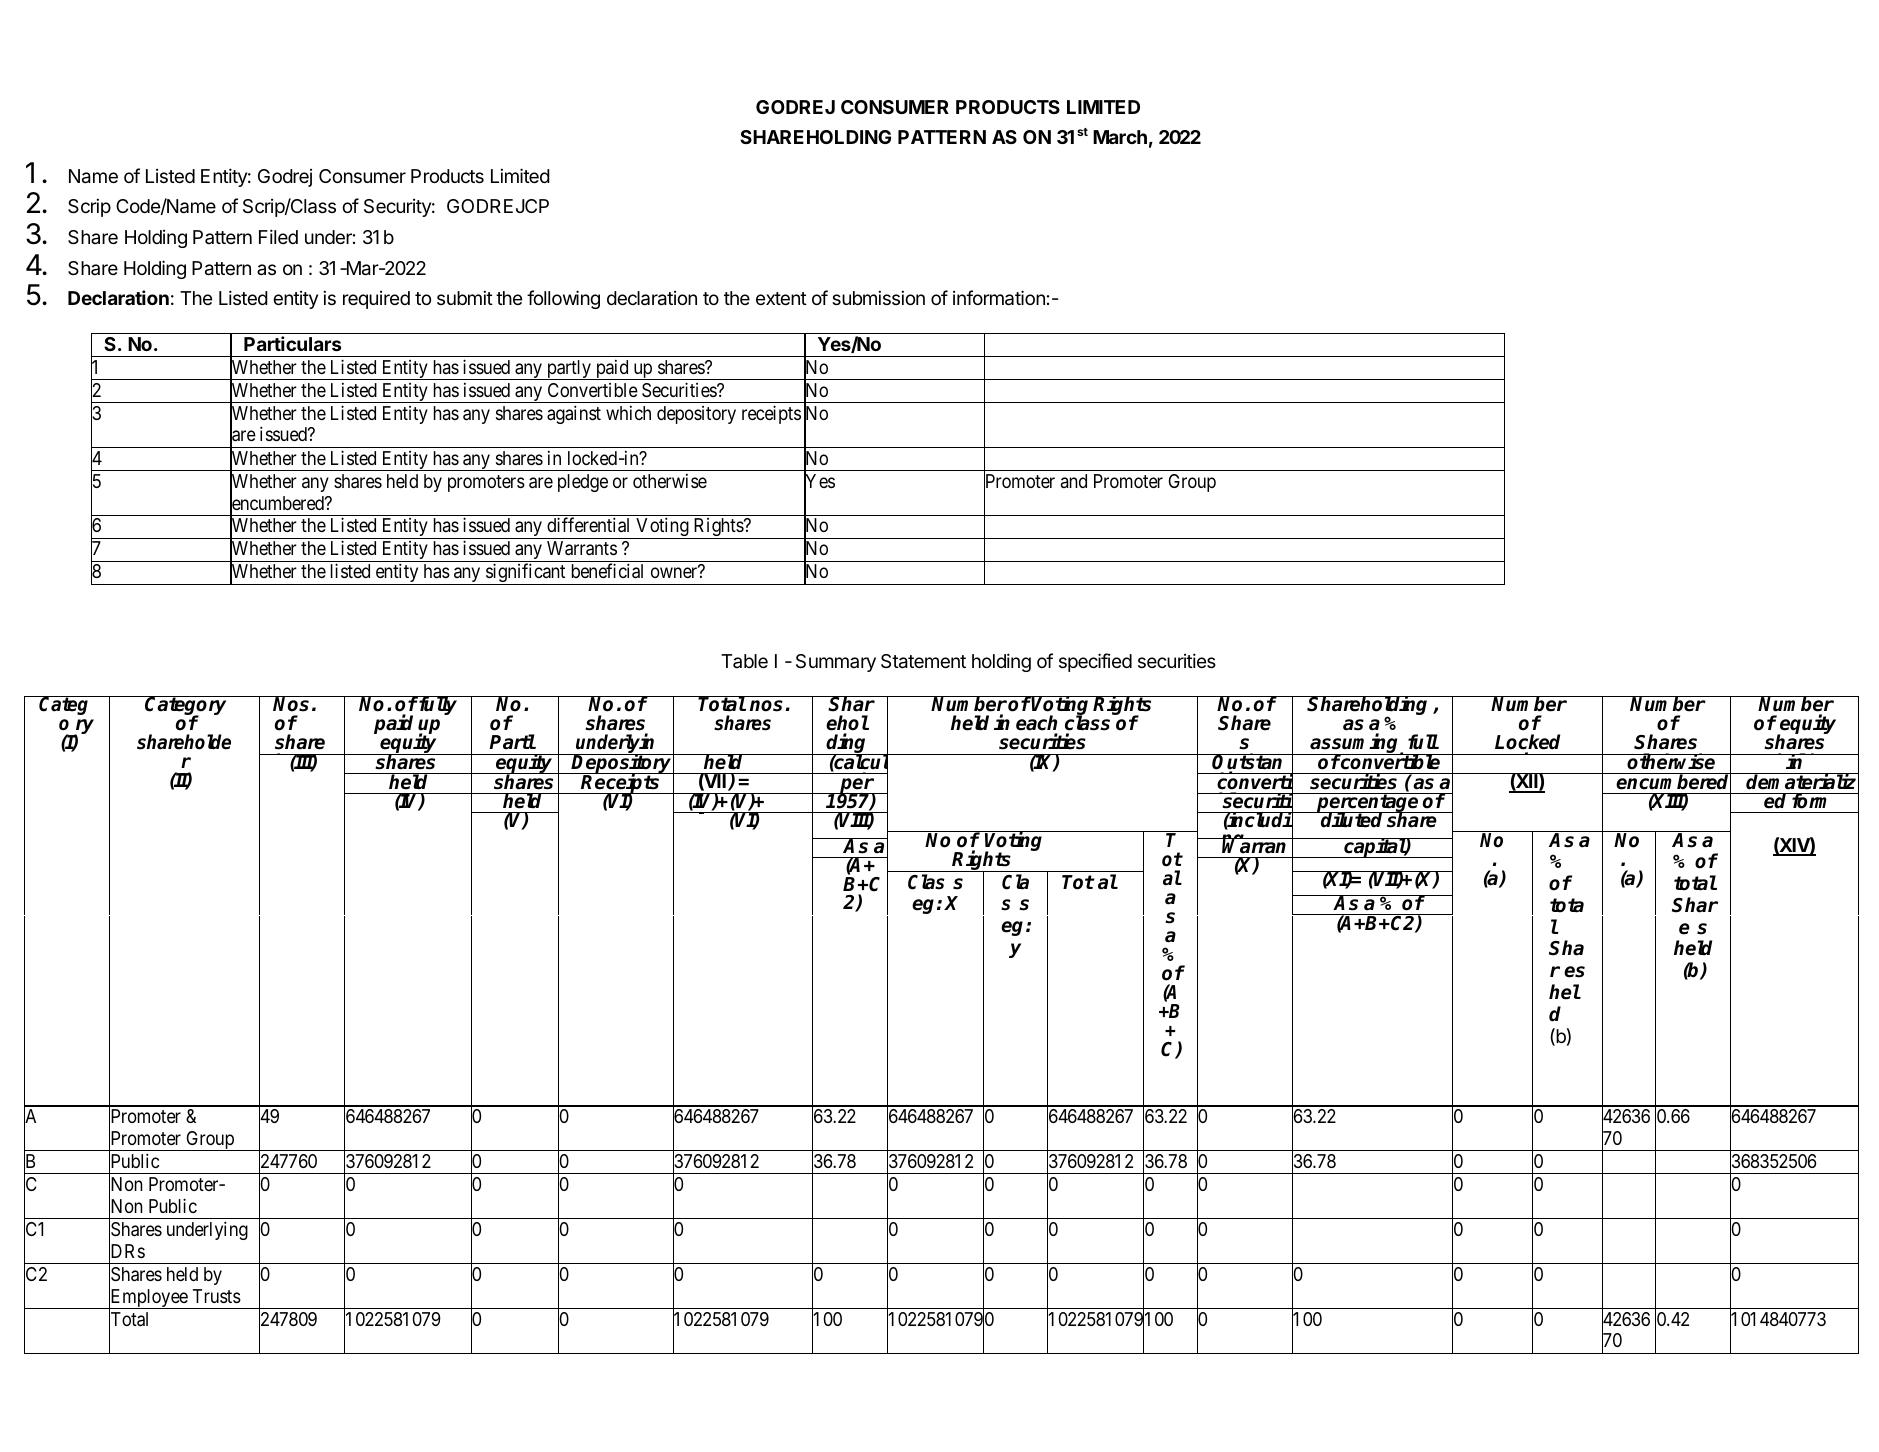 The width and height of the screenshot is (1879, 1452). What do you see at coordinates (1120, 137) in the screenshot?
I see `March` at bounding box center [1120, 137].
